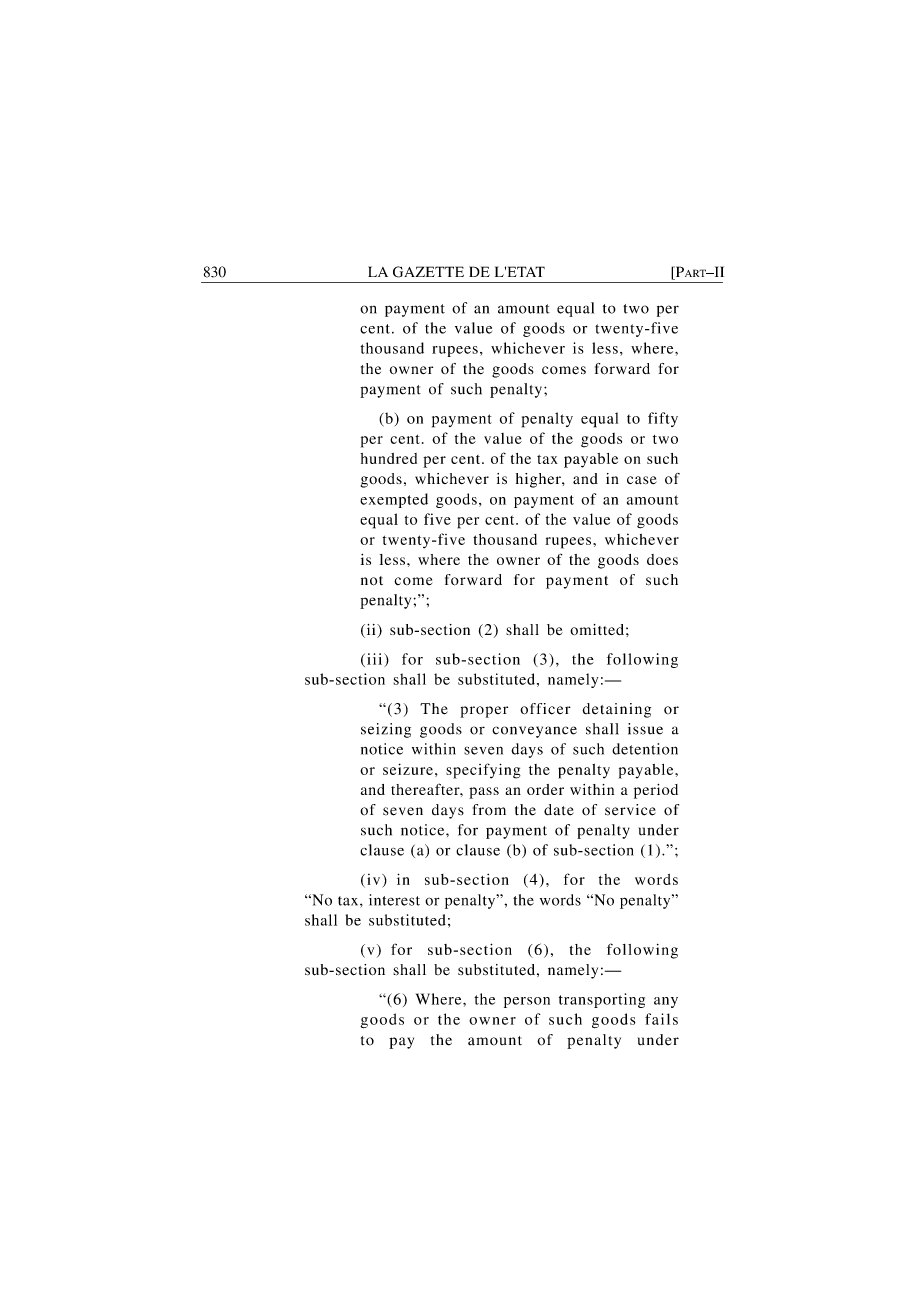  What do you see at coordinates (597, 629) in the screenshot?
I see `omitted` at bounding box center [597, 629].
